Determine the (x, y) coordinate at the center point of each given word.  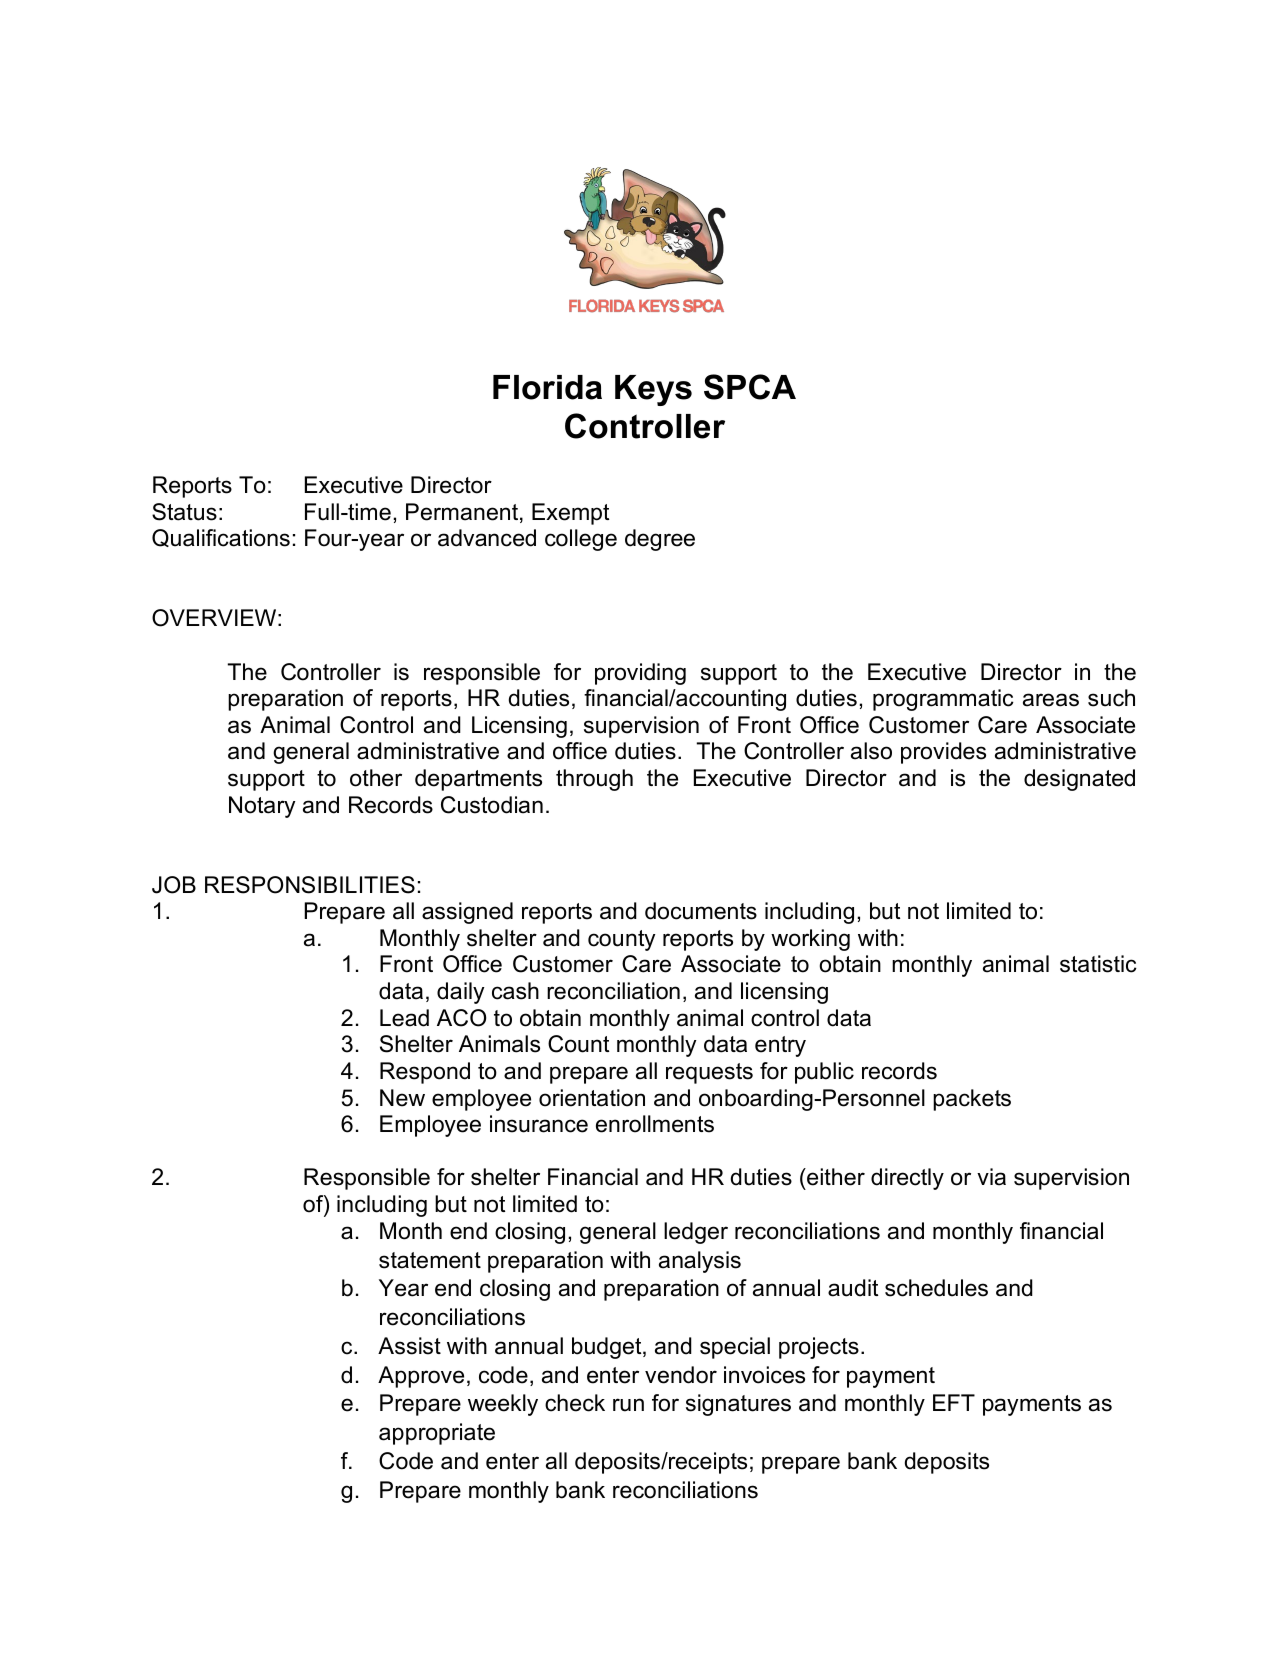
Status (184, 512)
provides (943, 753)
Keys (653, 390)
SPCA (750, 387)
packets (972, 1100)
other (376, 778)
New (402, 1098)
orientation (592, 1098)
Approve (421, 1377)
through (594, 780)
